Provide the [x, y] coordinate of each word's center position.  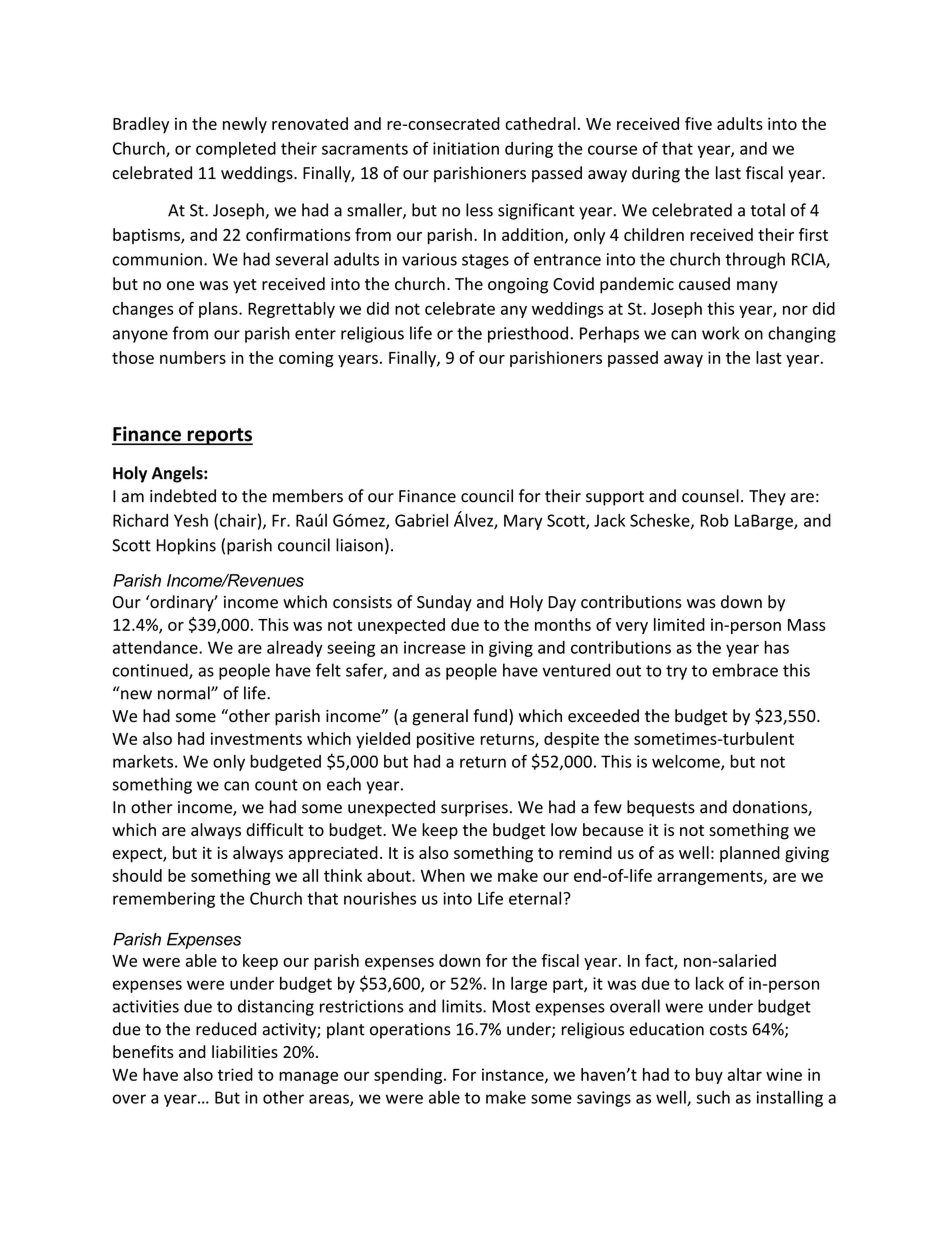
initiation [466, 148]
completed [236, 150]
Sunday [444, 603]
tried [235, 1074]
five [698, 123]
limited [679, 624]
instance [514, 1075]
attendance [156, 647]
